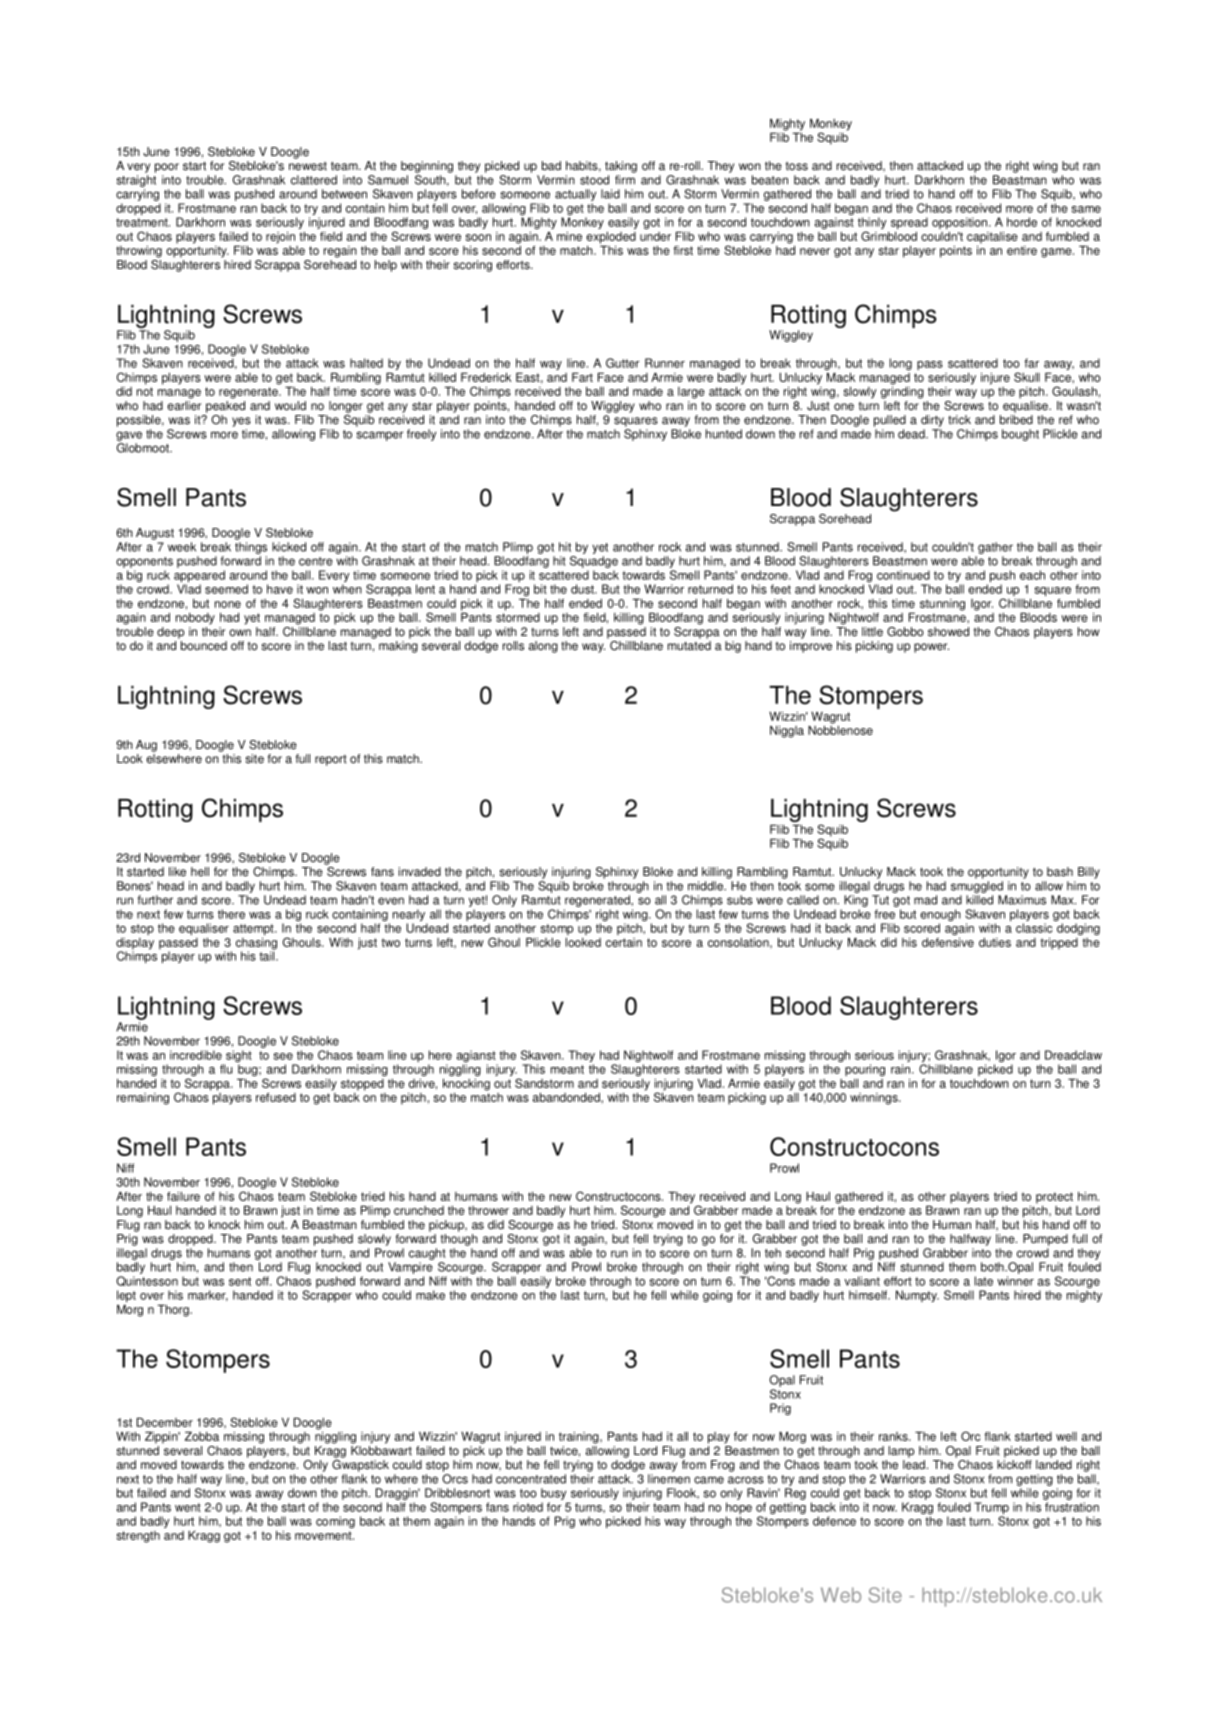 The height and width of the screenshot is (1723, 1218). What do you see at coordinates (188, 1507) in the screenshot?
I see `went` at bounding box center [188, 1507].
